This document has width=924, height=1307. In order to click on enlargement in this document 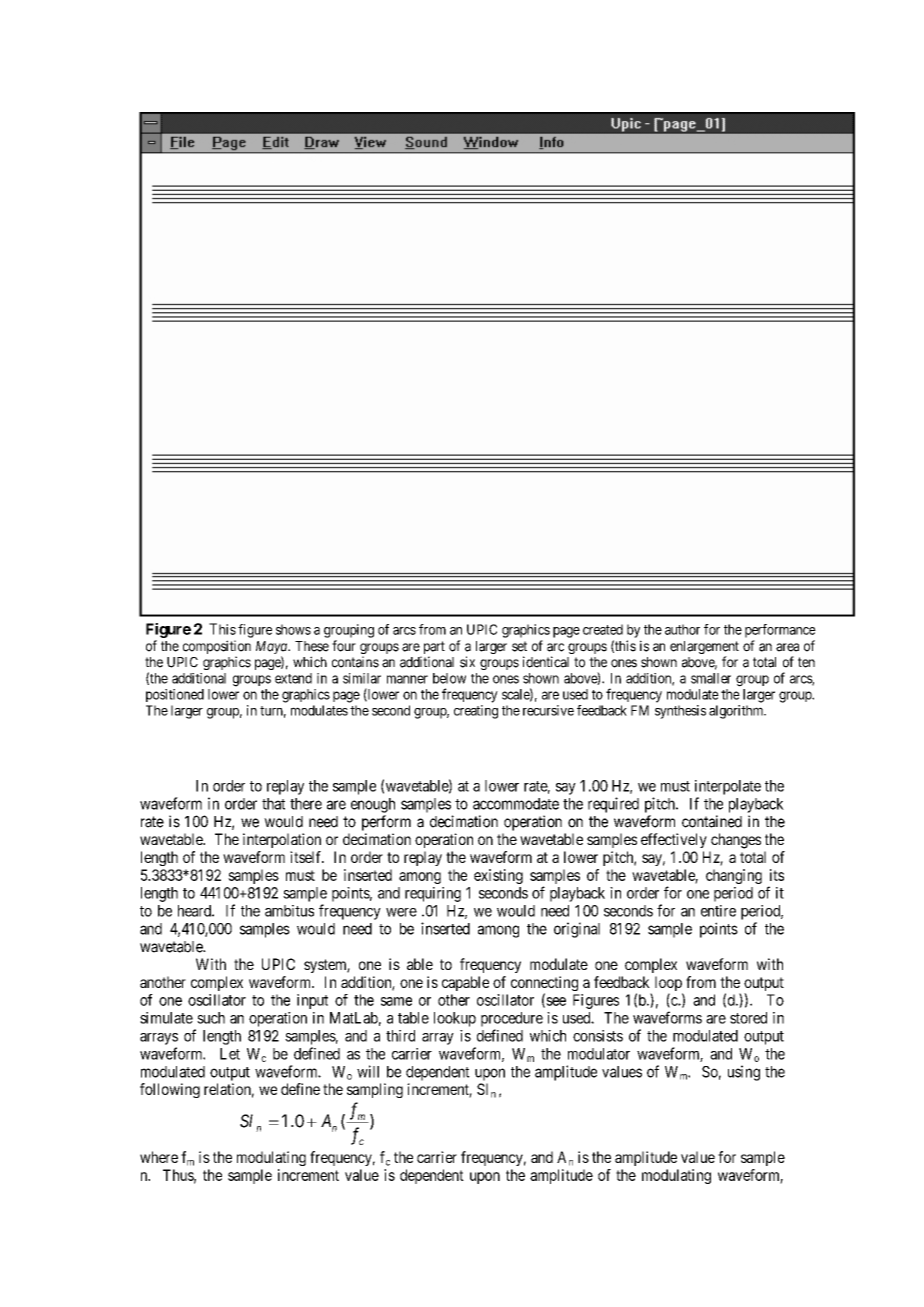, I will do `click(704, 649)`.
